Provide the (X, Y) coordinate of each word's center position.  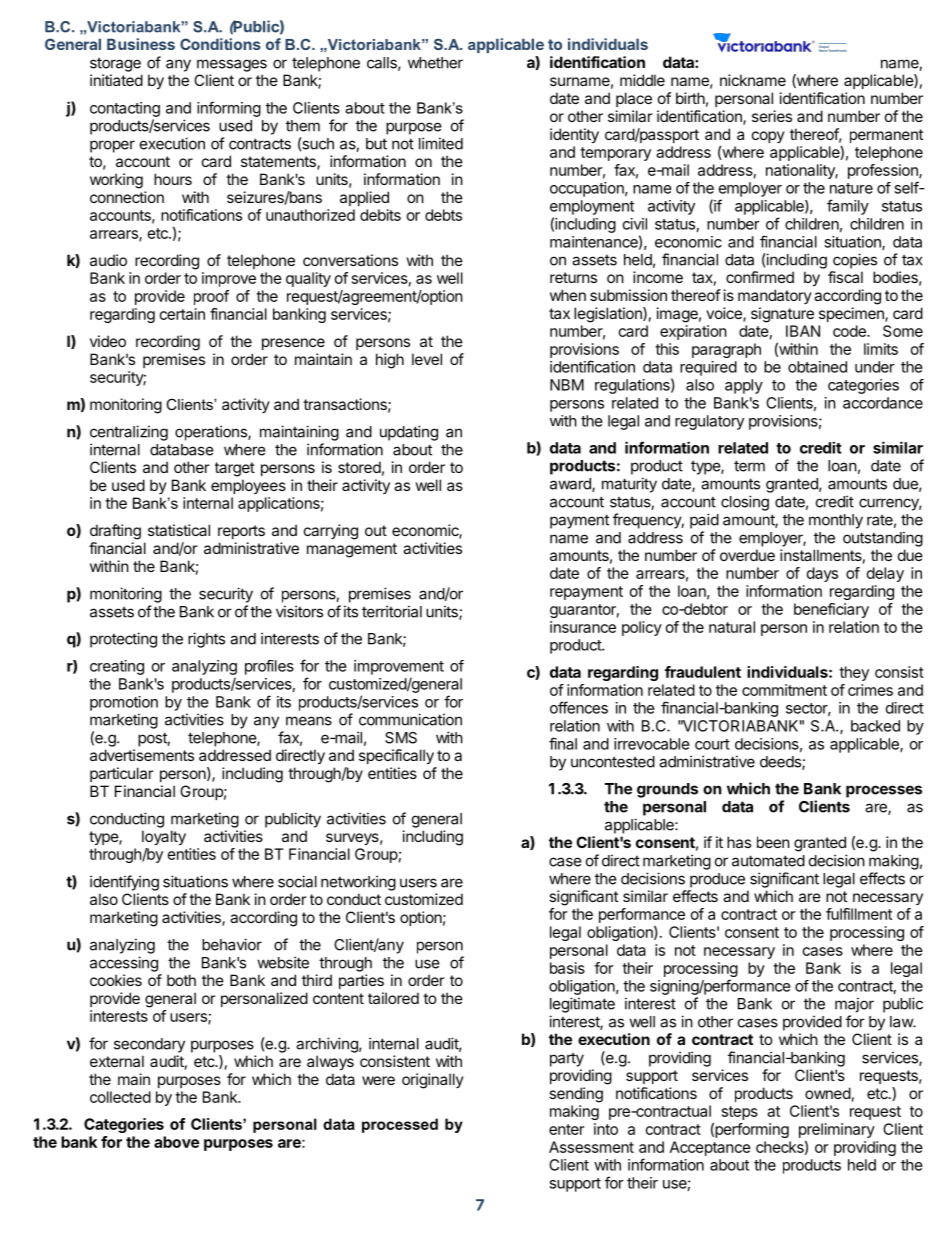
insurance (583, 627)
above (176, 1142)
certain (182, 314)
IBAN (803, 331)
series (772, 116)
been (773, 842)
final (563, 743)
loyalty (164, 837)
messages (232, 65)
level (427, 359)
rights (206, 640)
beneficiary (831, 610)
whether (435, 63)
